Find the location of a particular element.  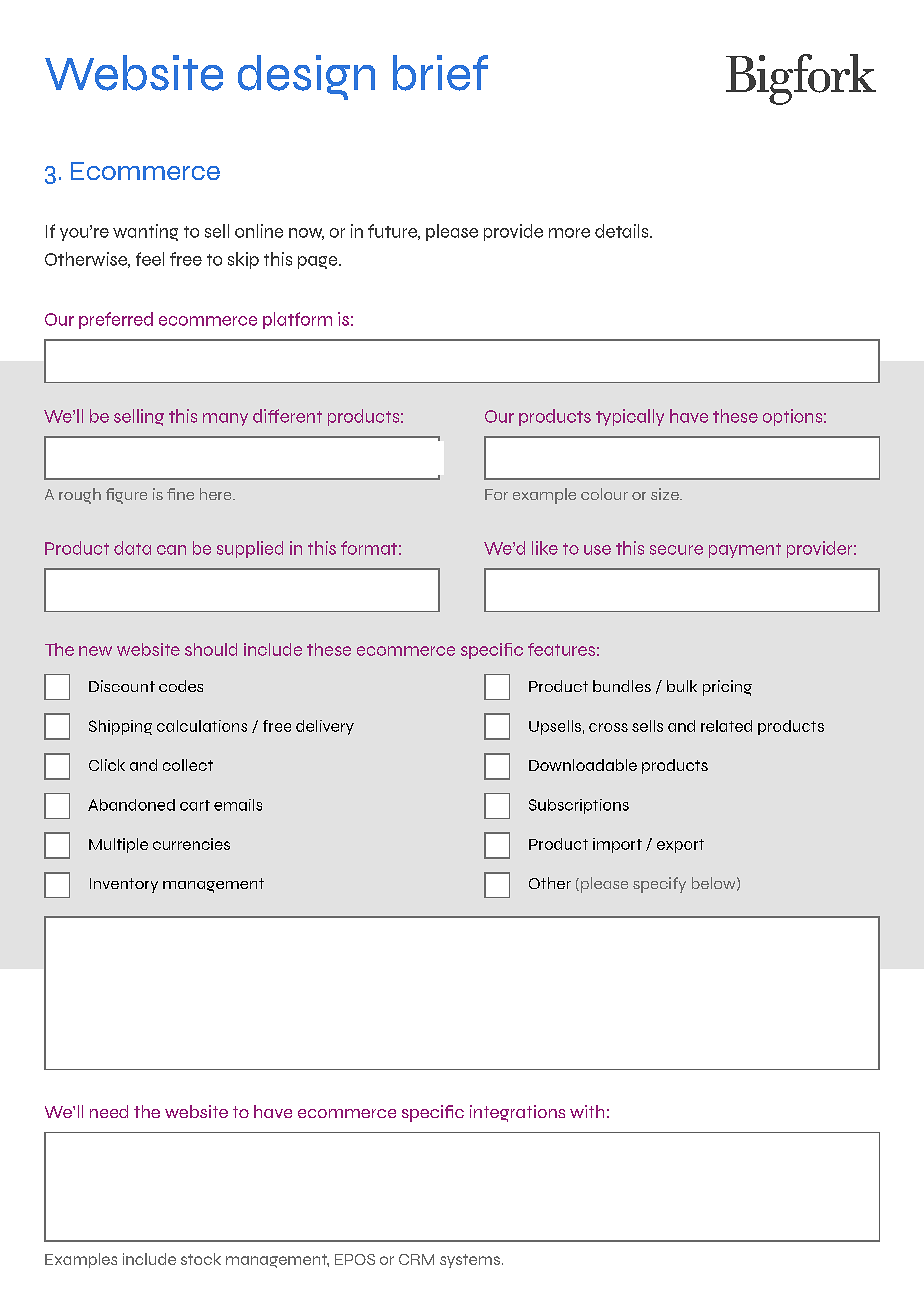

stock is located at coordinates (201, 1259).
